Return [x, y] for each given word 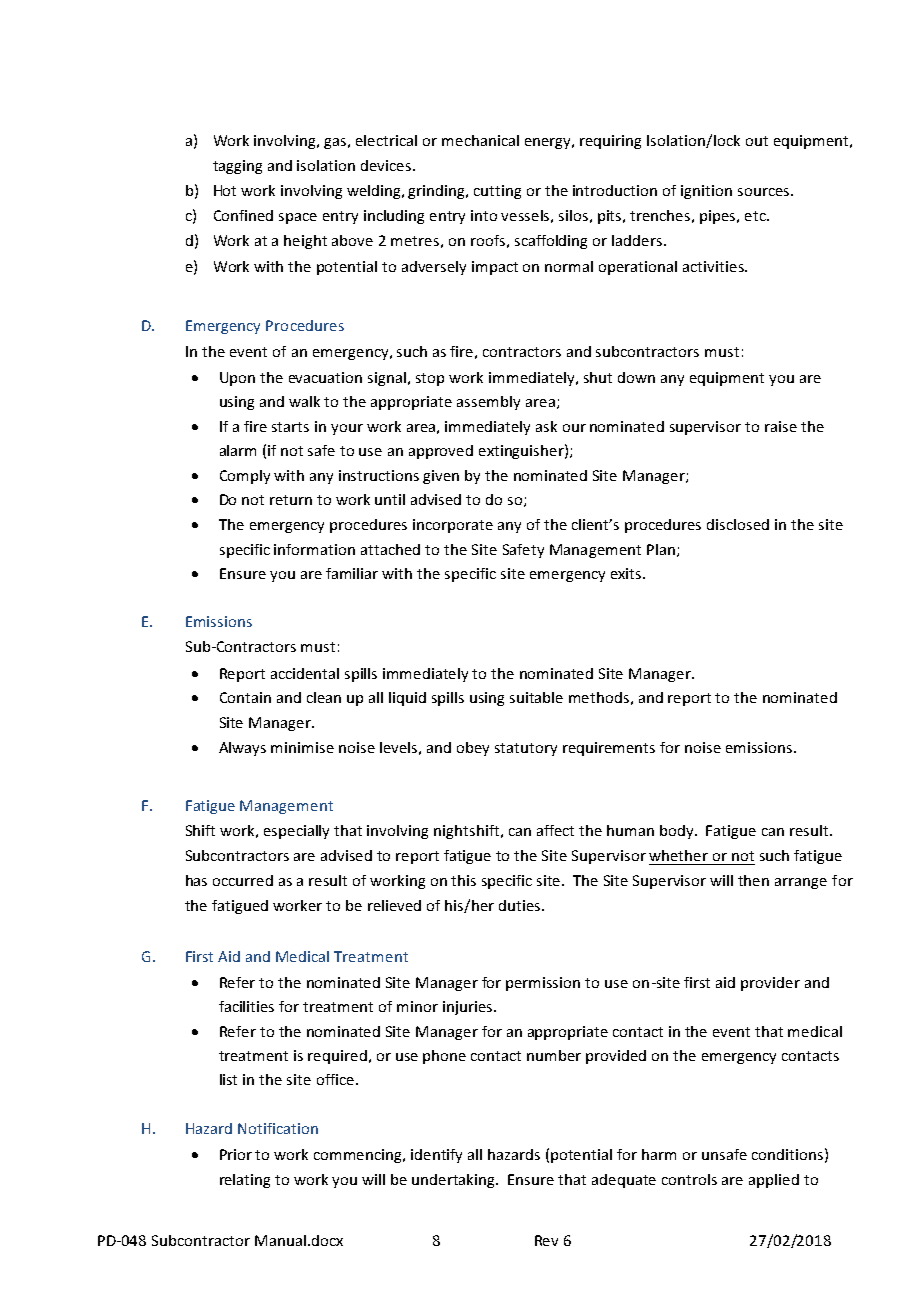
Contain [245, 697]
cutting [497, 192]
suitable [536, 697]
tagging [237, 167]
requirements [609, 749]
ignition [706, 192]
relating [245, 1181]
